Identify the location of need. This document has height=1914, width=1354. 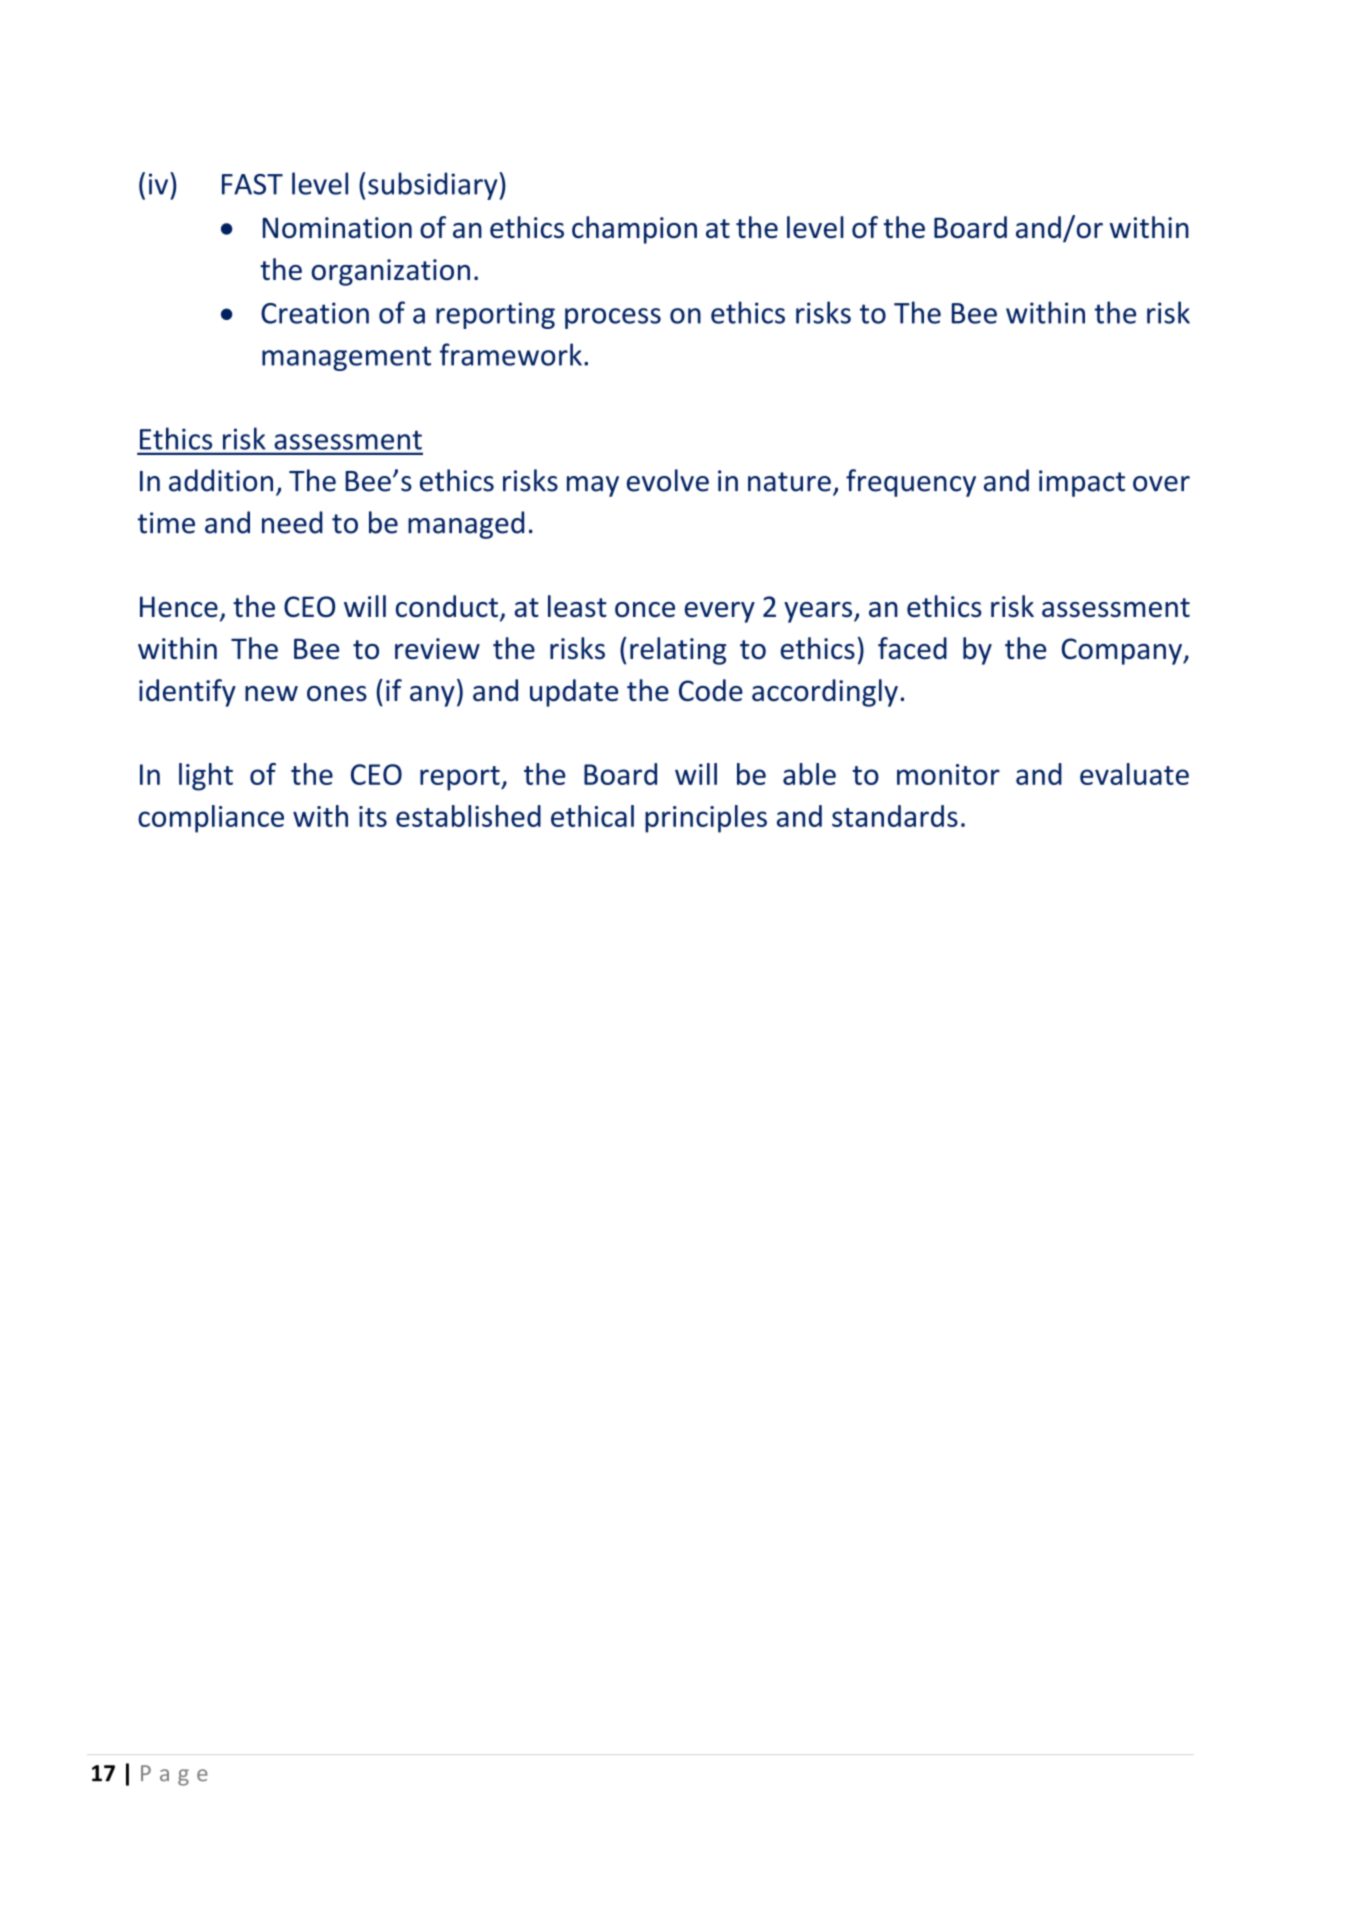
(292, 522).
